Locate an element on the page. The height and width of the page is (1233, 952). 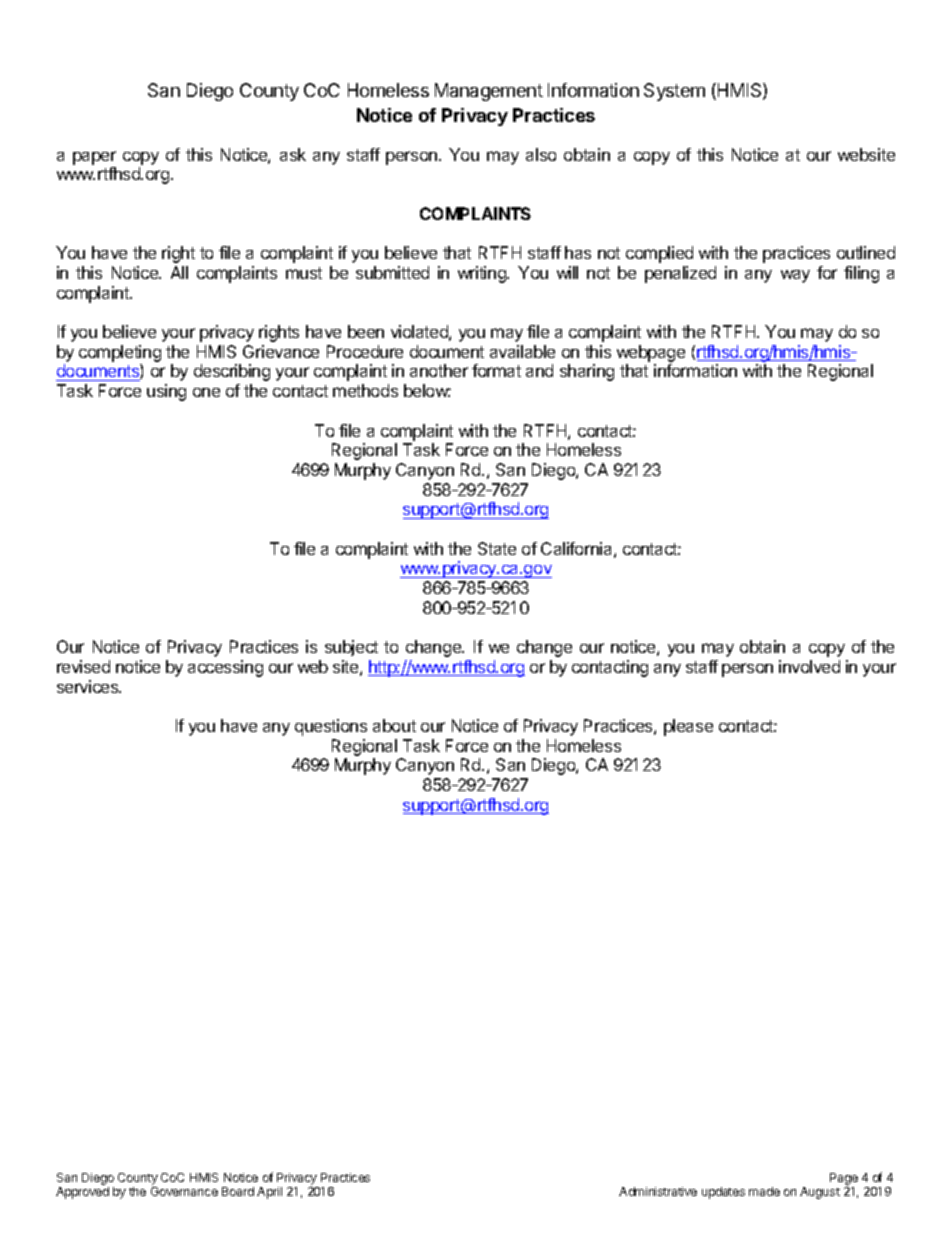
made is located at coordinates (764, 1191).
